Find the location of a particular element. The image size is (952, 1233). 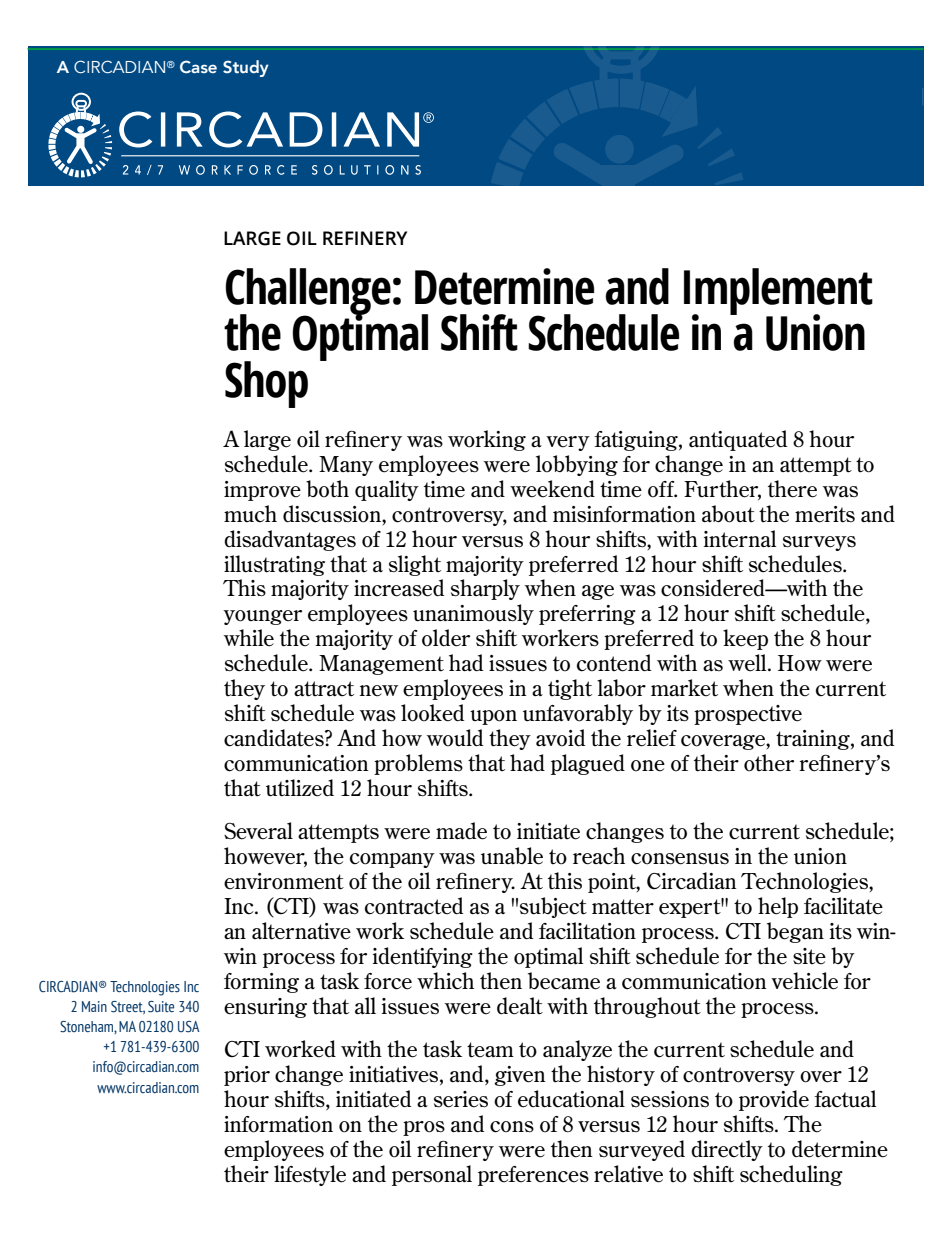

keep is located at coordinates (745, 639).
